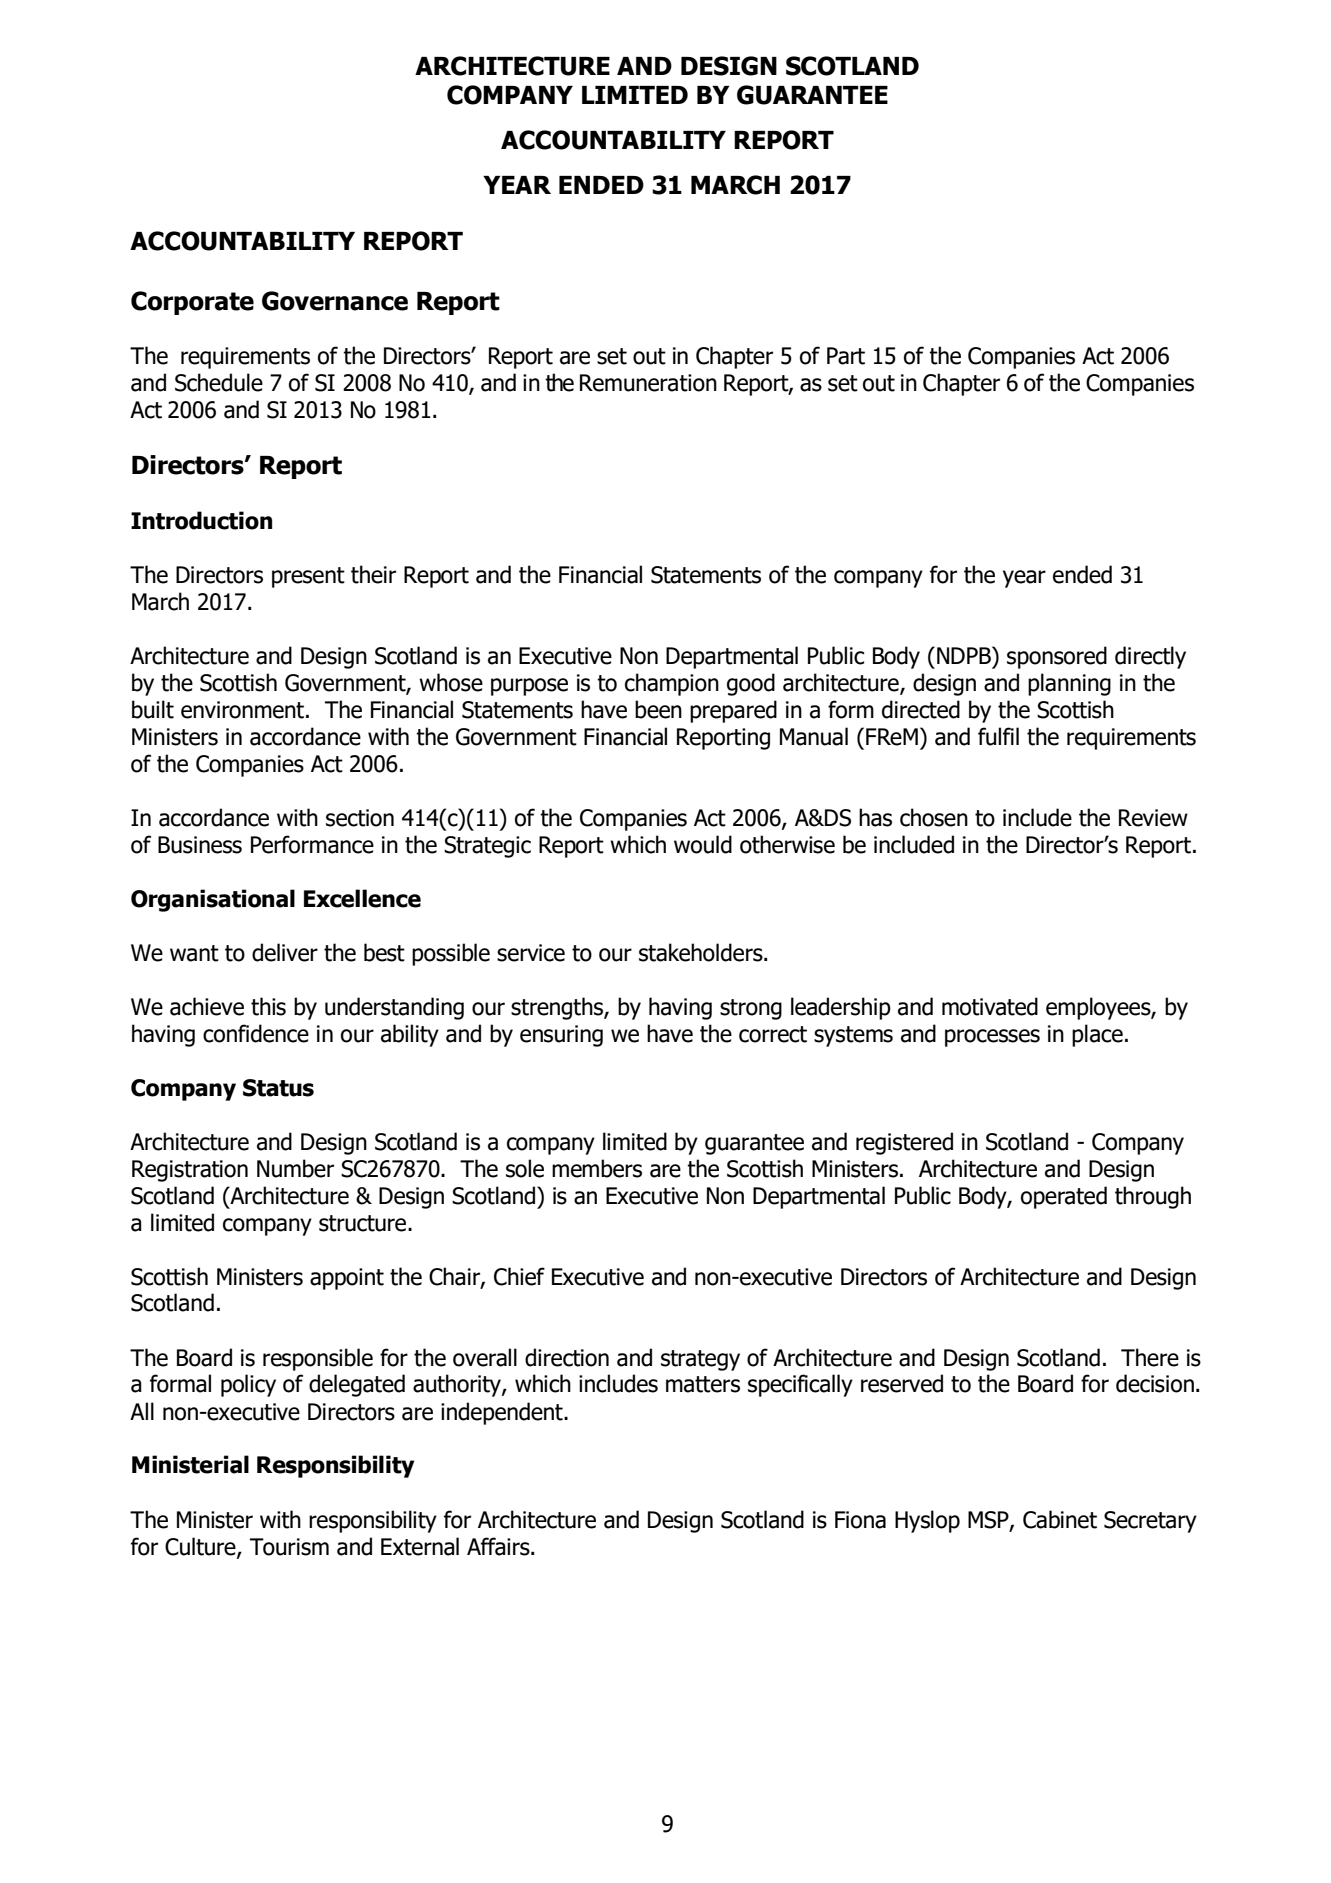  Describe the element at coordinates (990, 1006) in the image. I see `motivated` at that location.
